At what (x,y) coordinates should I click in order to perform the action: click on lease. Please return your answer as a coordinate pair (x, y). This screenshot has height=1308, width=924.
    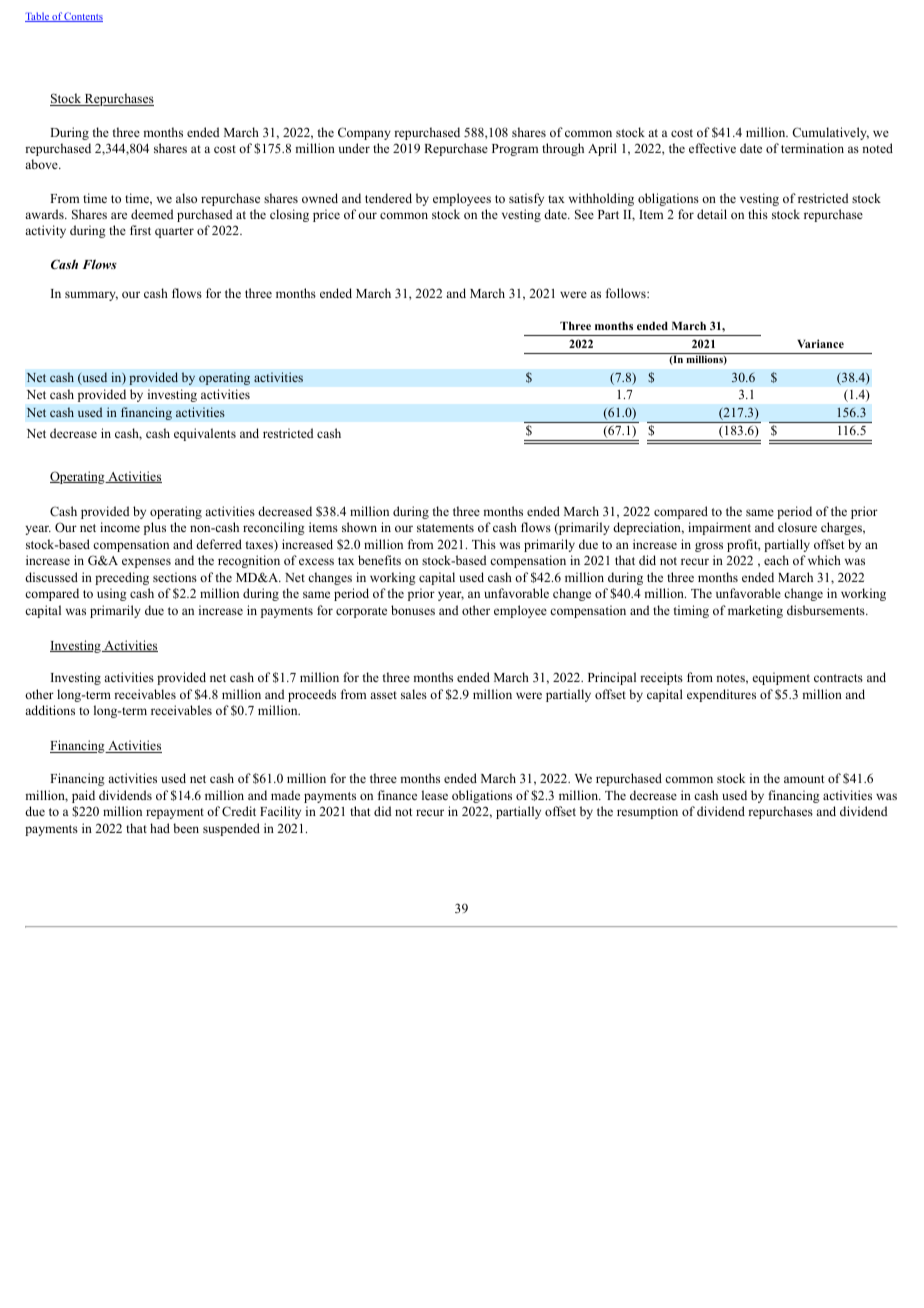
    Looking at the image, I should click on (435, 795).
